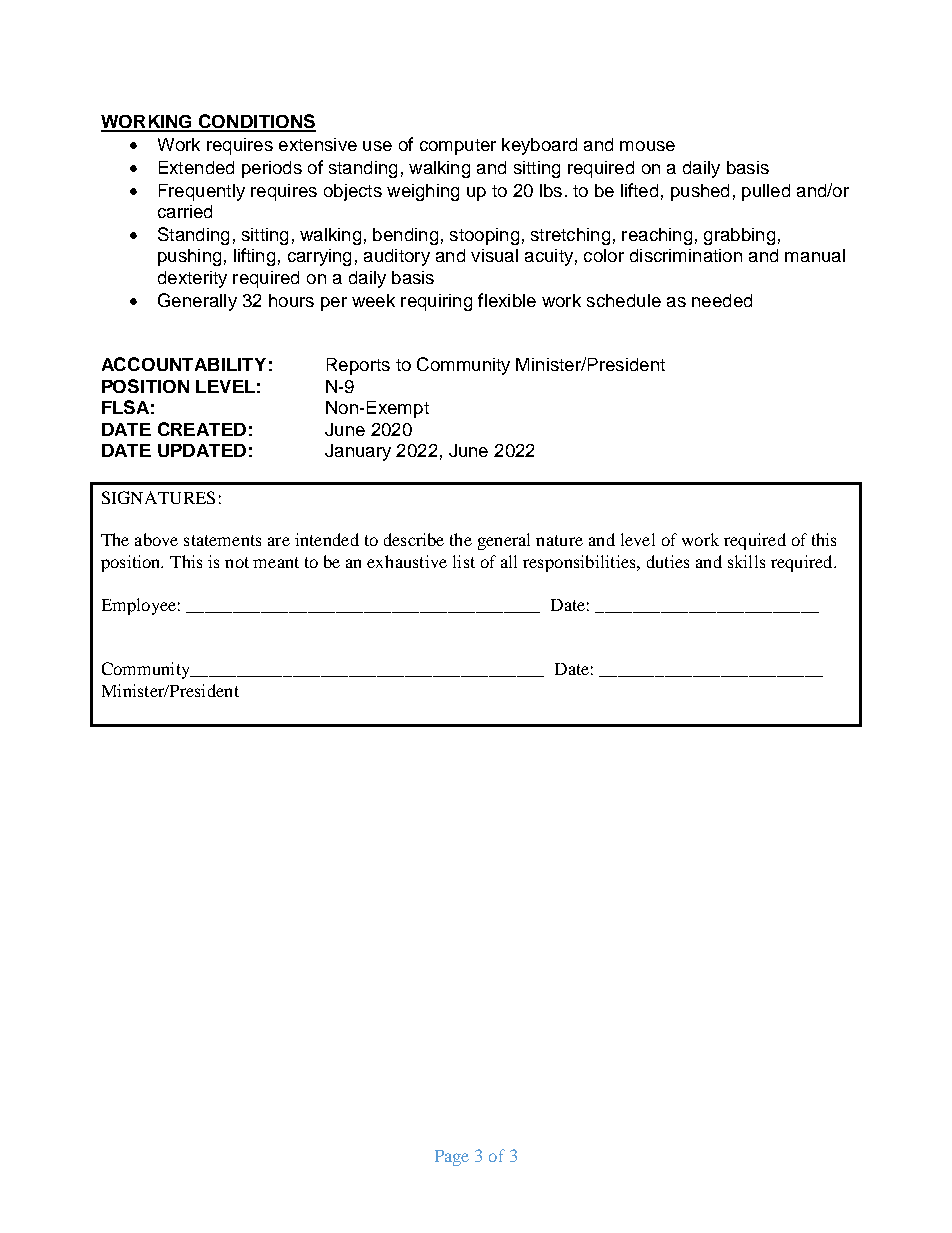 Image resolution: width=952 pixels, height=1233 pixels. I want to click on Employee, so click(139, 606).
